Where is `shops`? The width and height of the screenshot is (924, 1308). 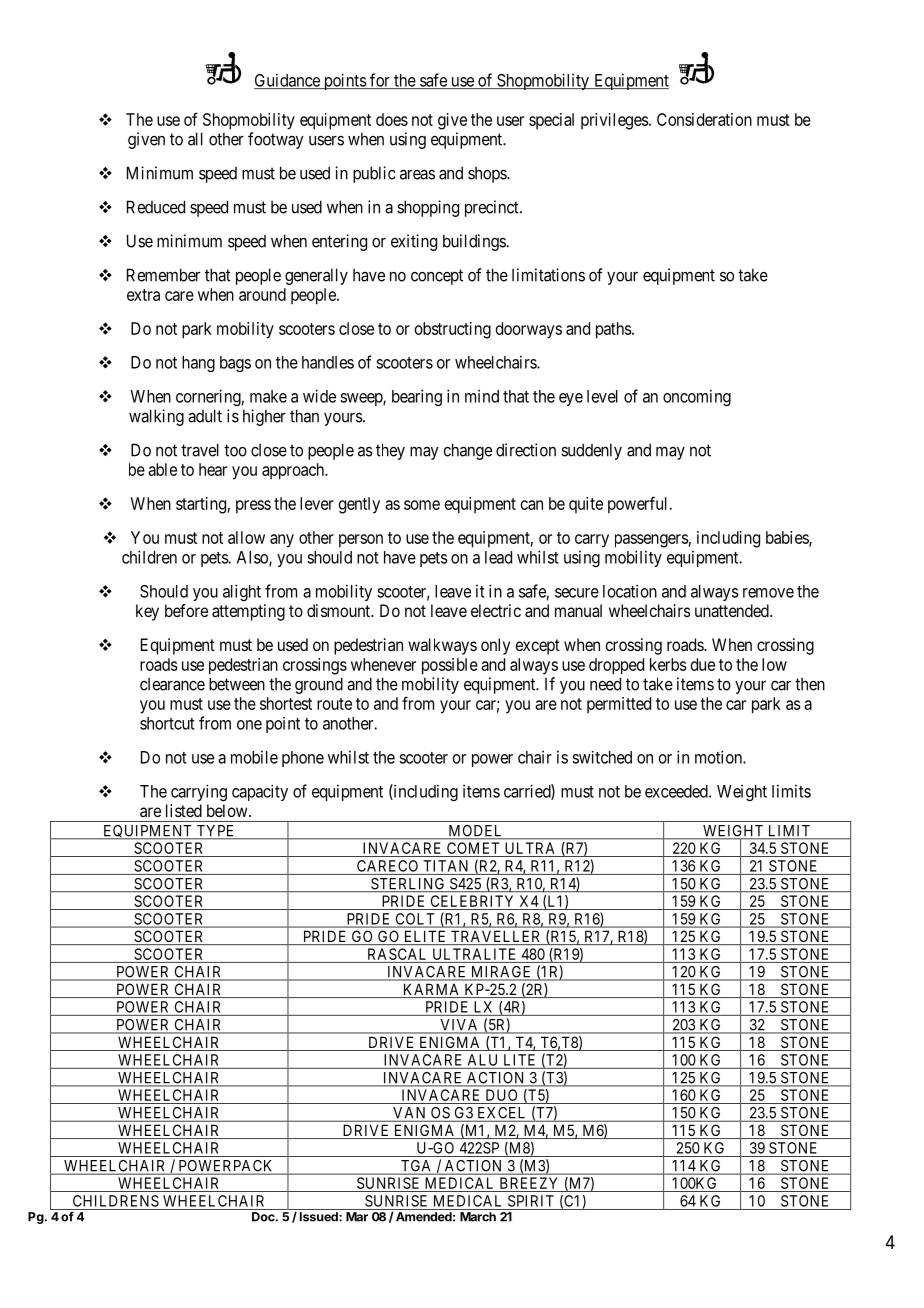 shops is located at coordinates (488, 175).
